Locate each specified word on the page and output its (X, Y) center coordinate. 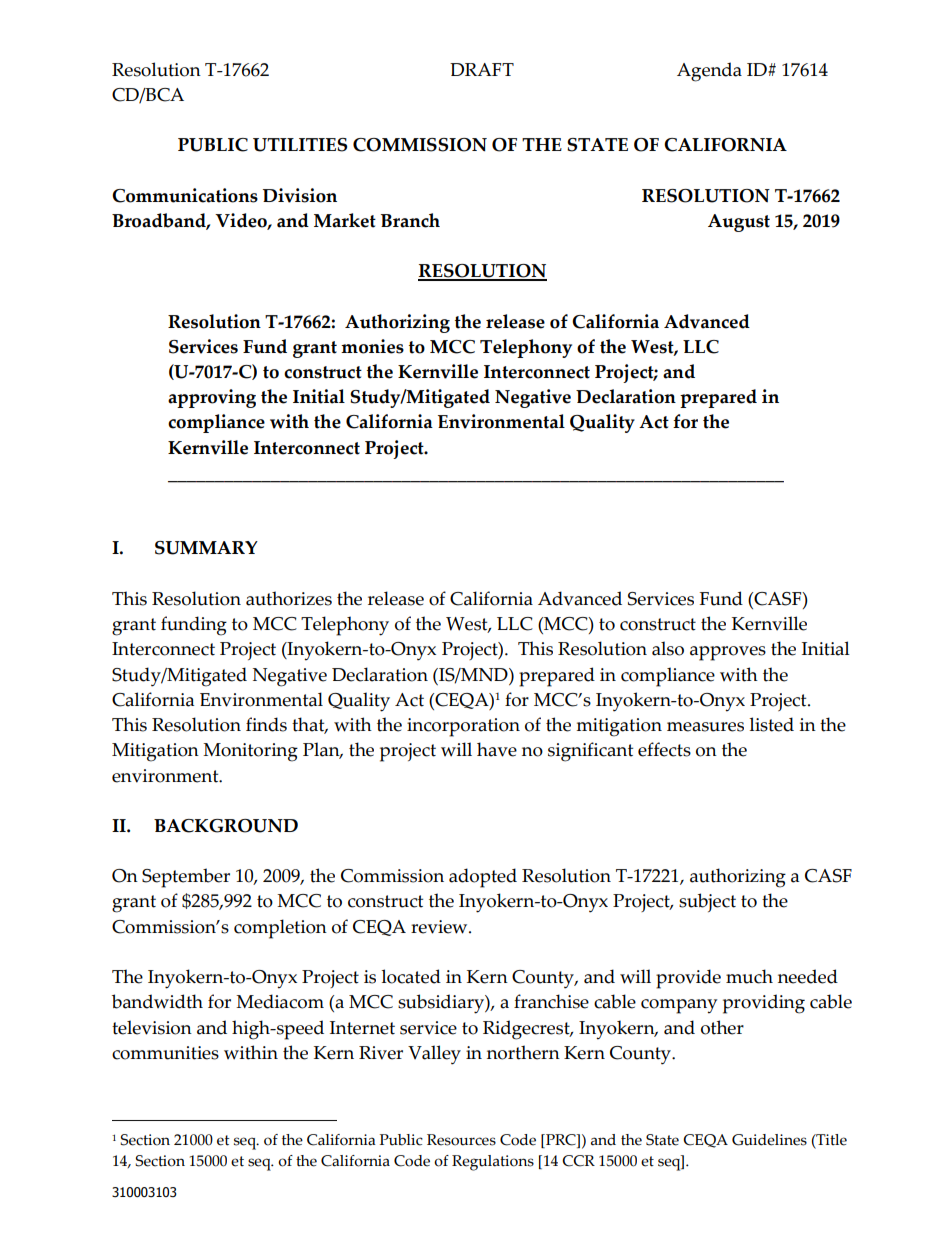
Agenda (709, 72)
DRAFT (482, 69)
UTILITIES (300, 145)
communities (165, 1053)
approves (728, 653)
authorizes (289, 598)
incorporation (463, 727)
